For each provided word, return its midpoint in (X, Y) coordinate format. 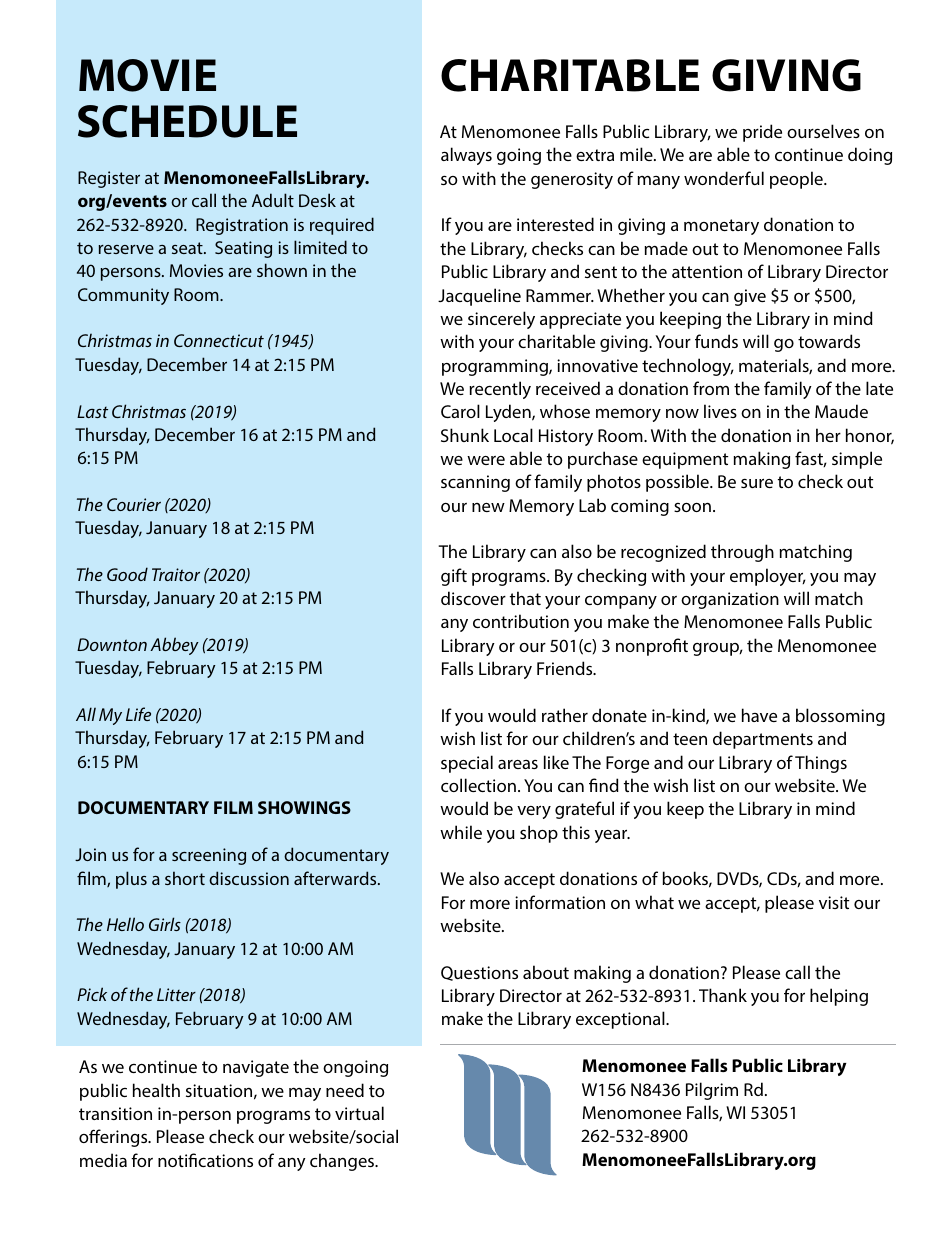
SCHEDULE (187, 121)
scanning (475, 483)
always (466, 156)
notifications (205, 1160)
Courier (134, 504)
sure (757, 483)
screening (209, 856)
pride (762, 133)
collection (478, 785)
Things (821, 764)
